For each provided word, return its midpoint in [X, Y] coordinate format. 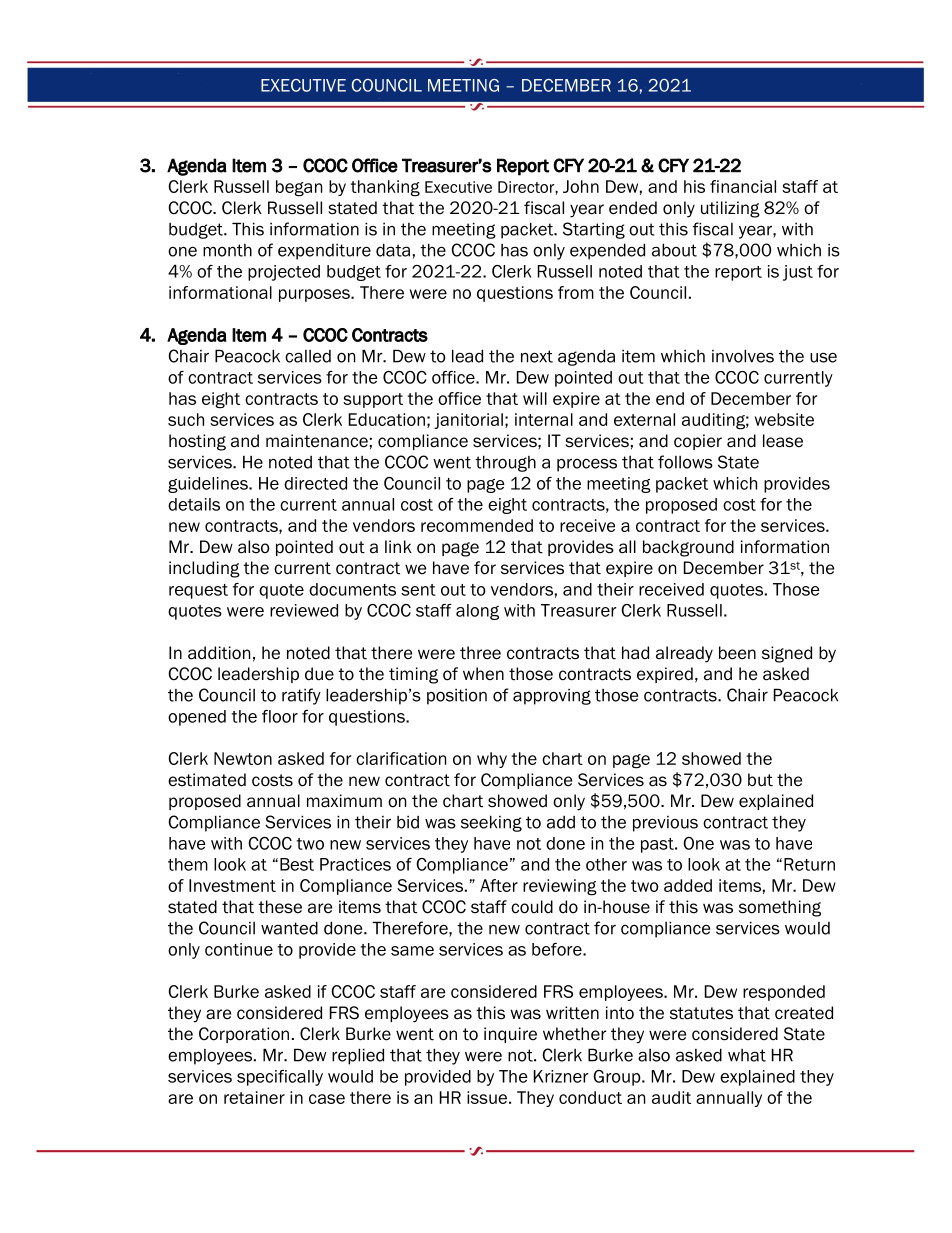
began [299, 188]
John [581, 186]
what [747, 1055]
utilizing [730, 209]
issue [487, 1097]
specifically [280, 1078]
